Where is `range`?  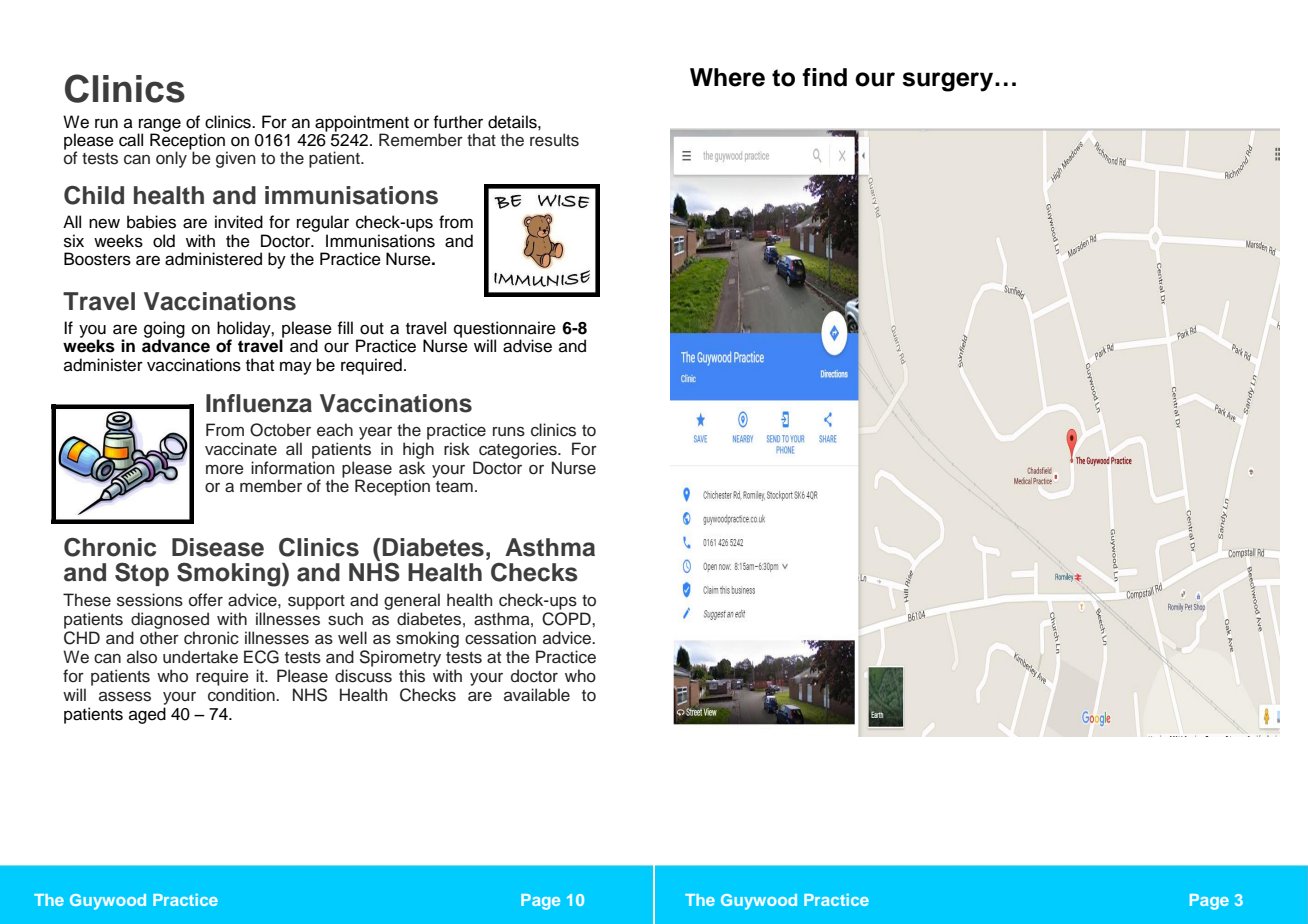
range is located at coordinates (159, 126).
